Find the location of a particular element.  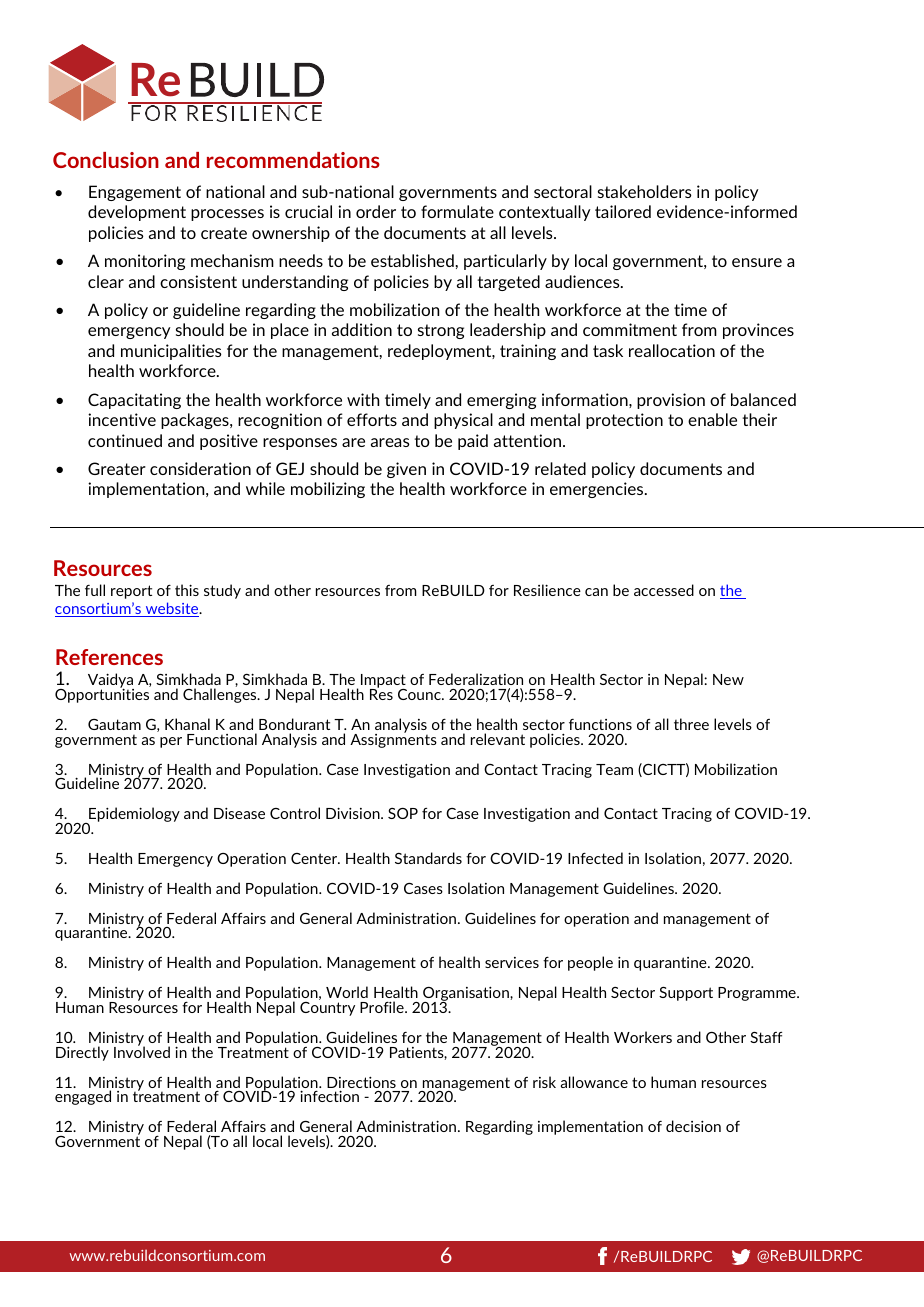

given is located at coordinates (406, 470).
